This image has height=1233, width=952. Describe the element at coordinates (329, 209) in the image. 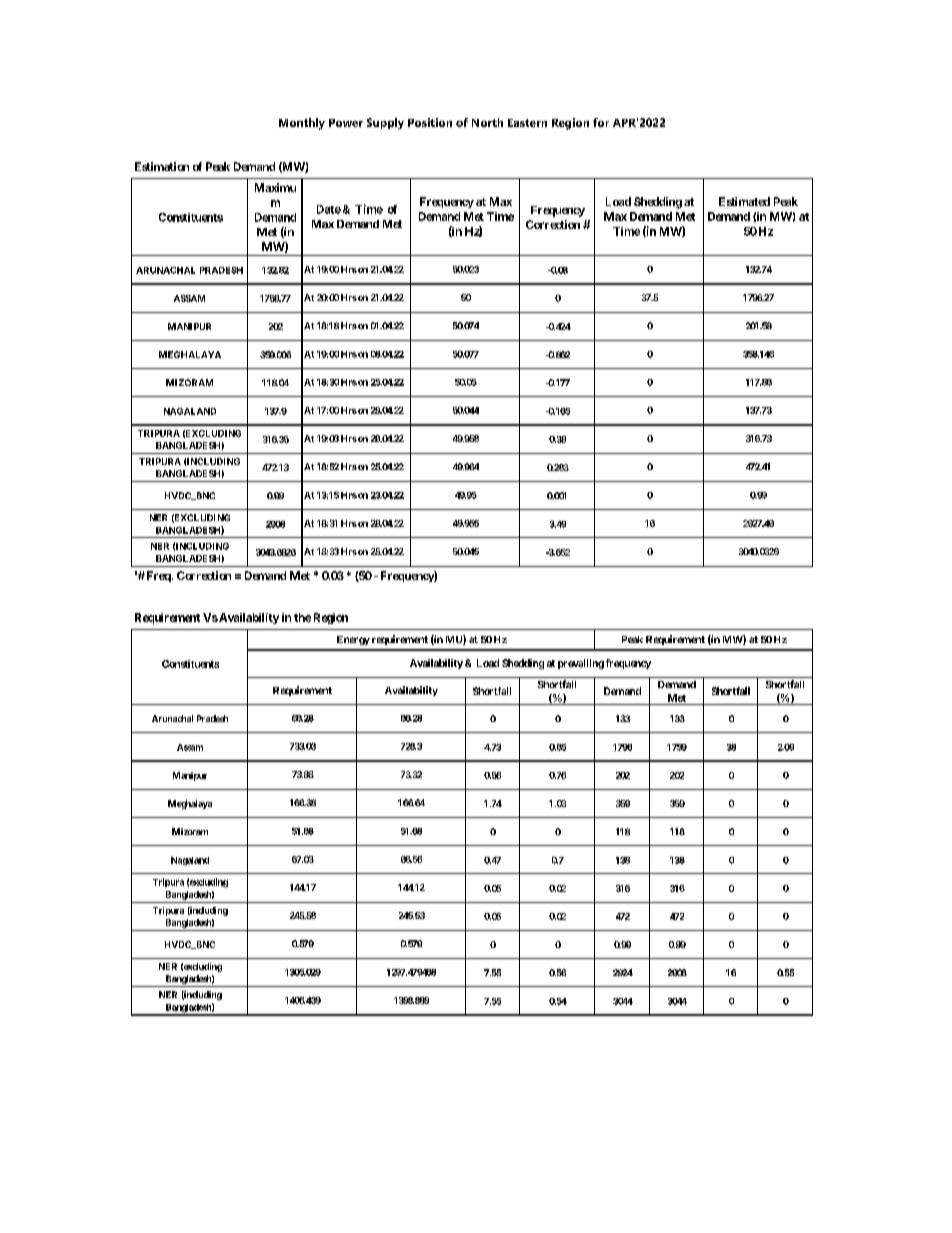

I see `Date` at that location.
